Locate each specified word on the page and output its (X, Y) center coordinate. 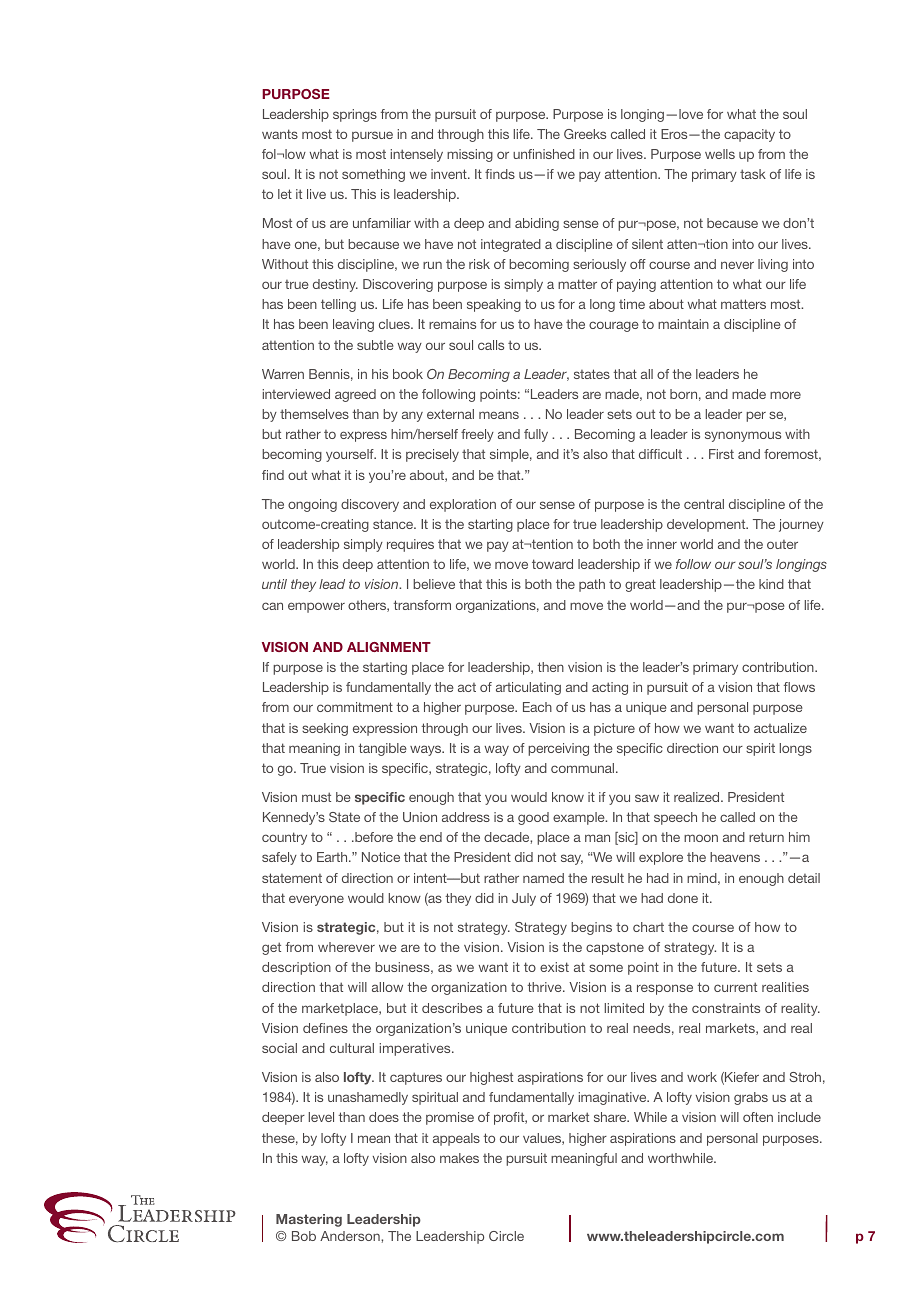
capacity (749, 135)
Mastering (309, 1220)
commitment (355, 707)
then (550, 667)
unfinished (544, 154)
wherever (346, 947)
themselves (314, 414)
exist (554, 967)
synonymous (743, 436)
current (735, 987)
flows (799, 687)
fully (536, 435)
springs (355, 115)
